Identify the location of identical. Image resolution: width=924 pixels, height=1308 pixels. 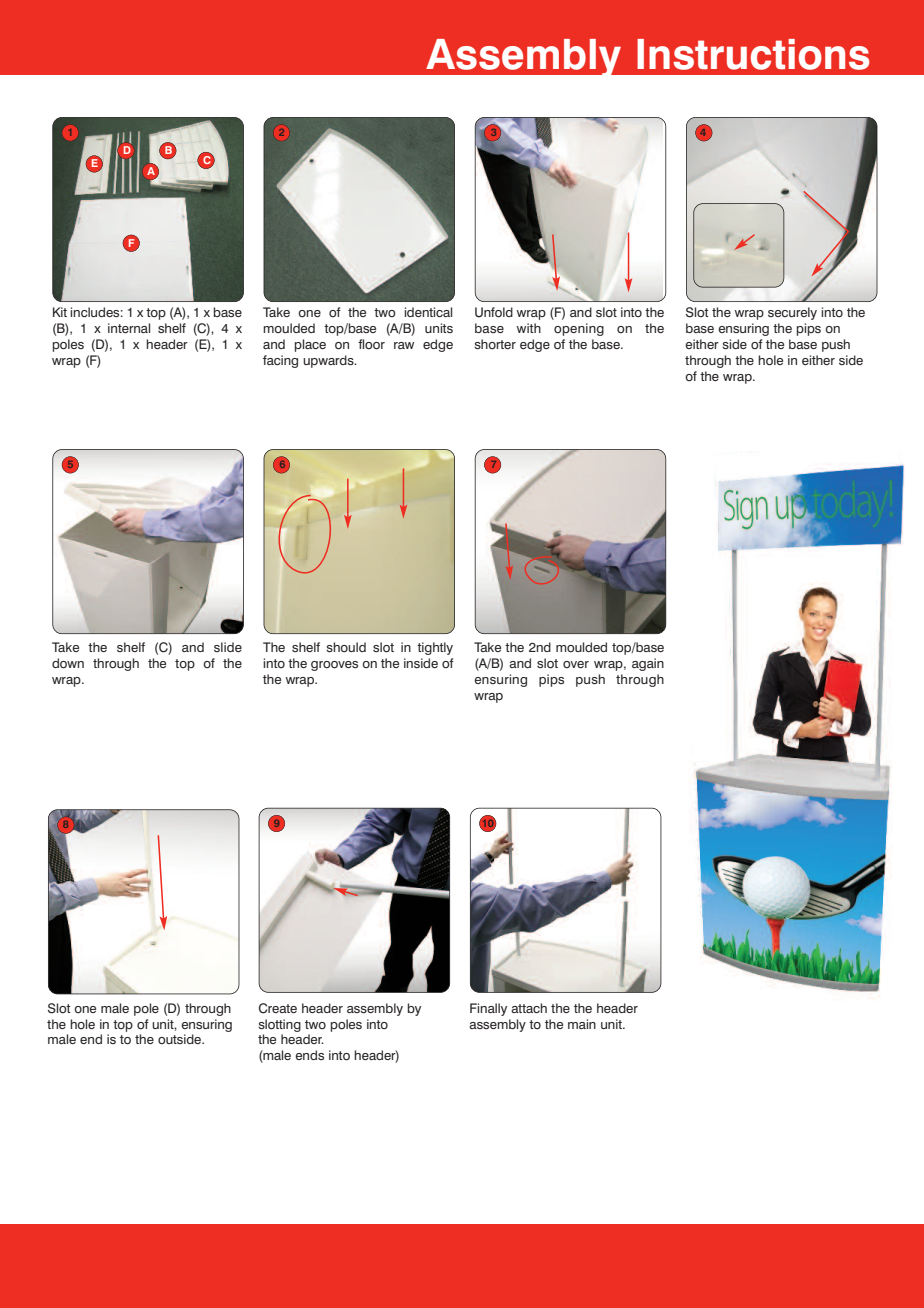
(428, 312).
